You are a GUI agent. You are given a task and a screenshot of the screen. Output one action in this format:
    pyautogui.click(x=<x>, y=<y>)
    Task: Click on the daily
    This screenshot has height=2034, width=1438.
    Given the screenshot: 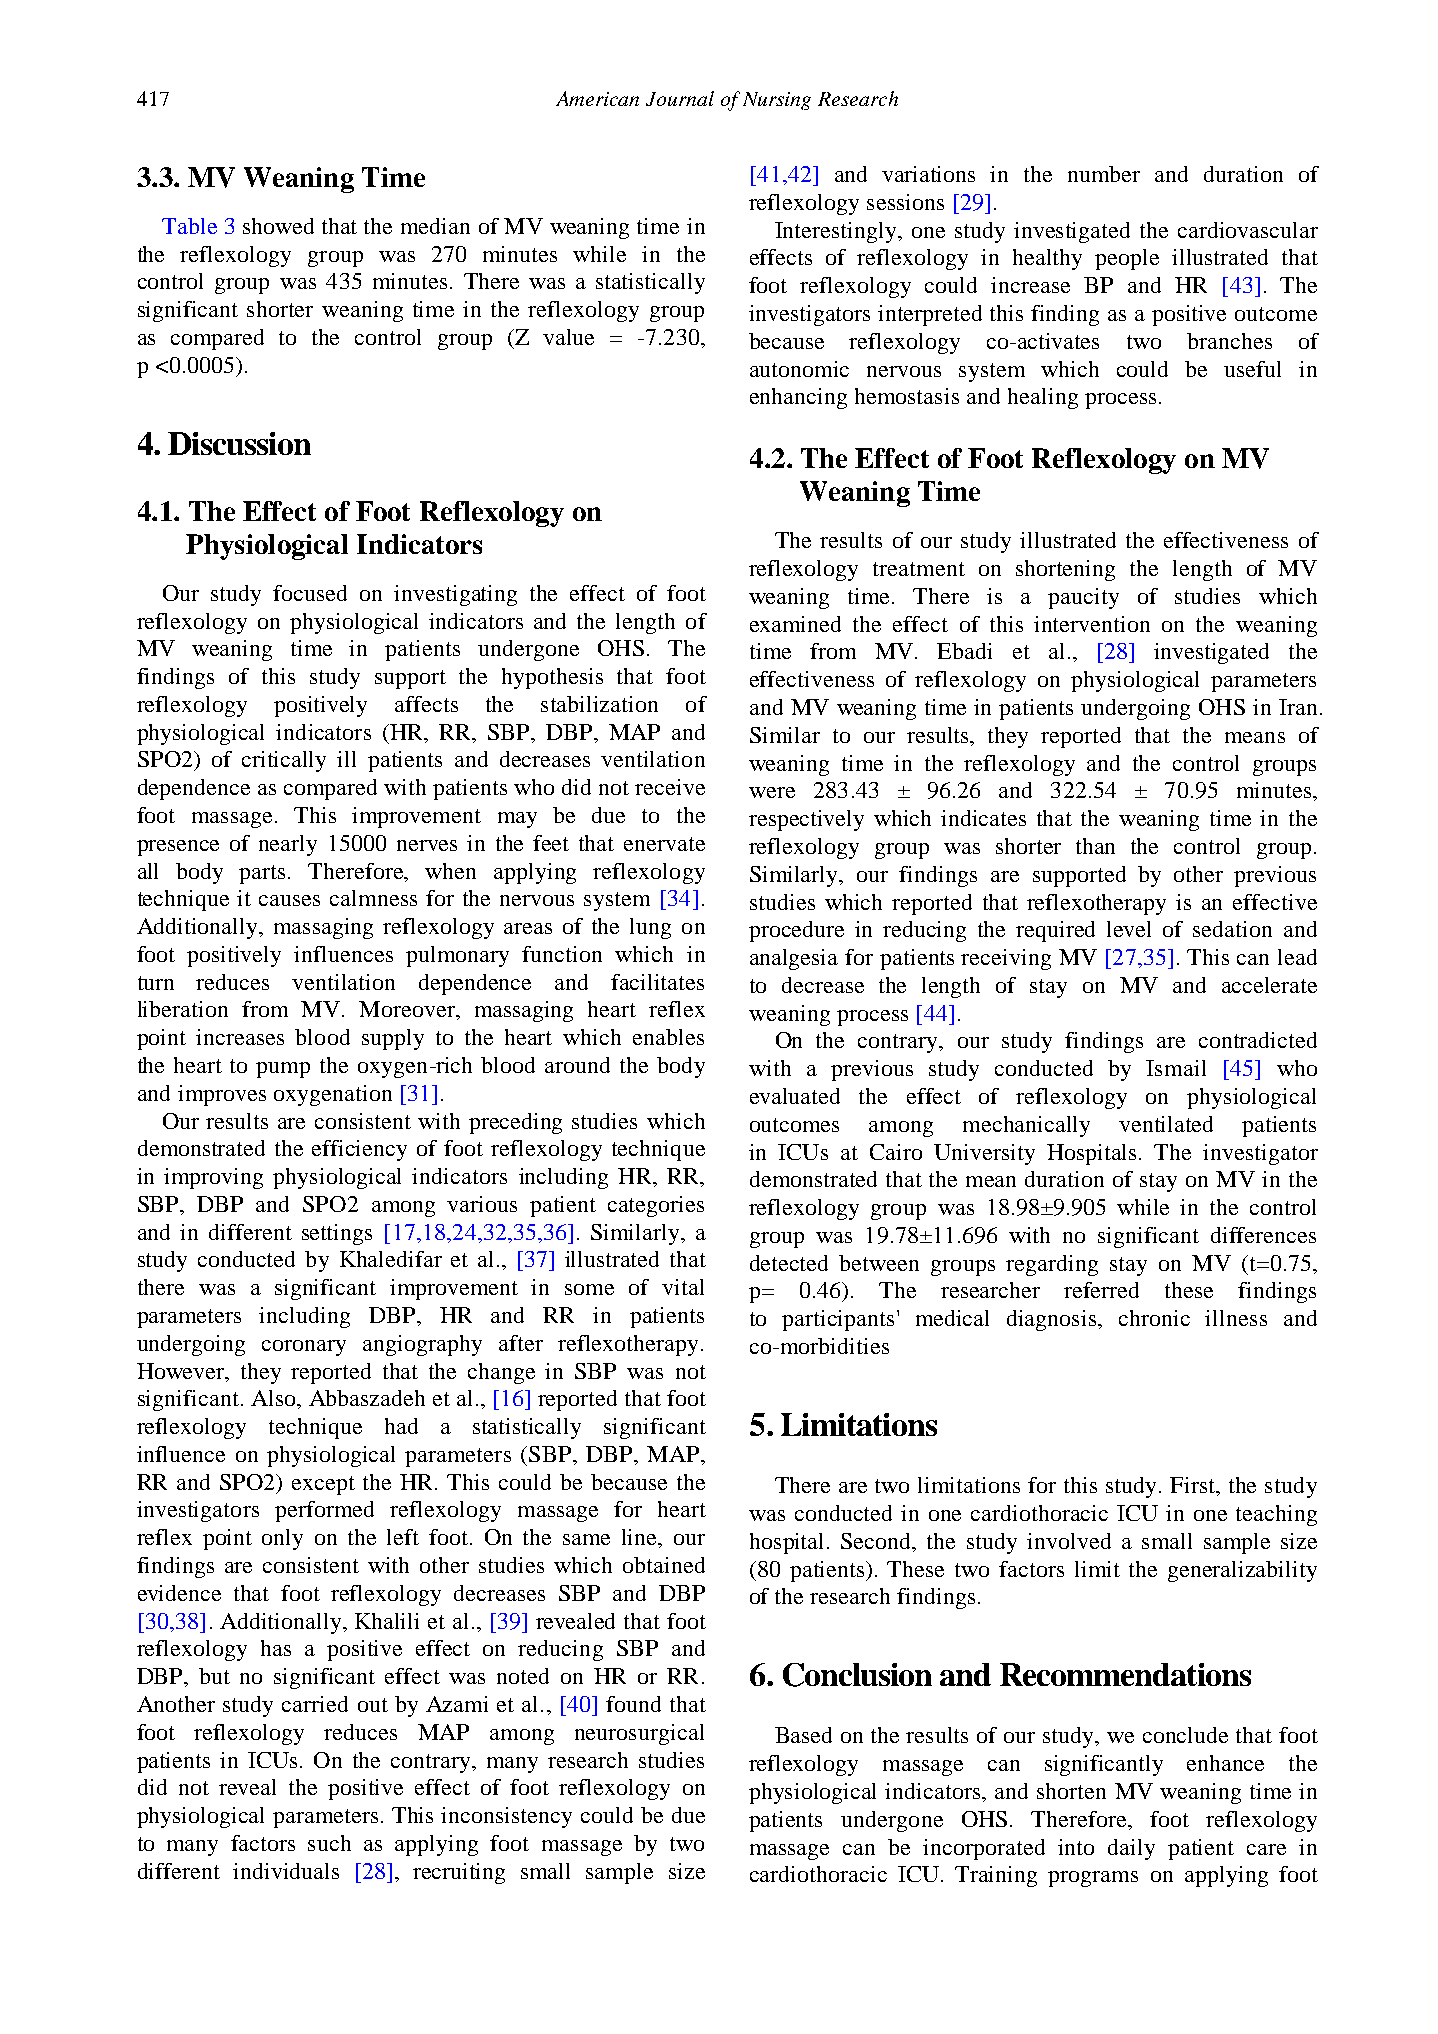 What is the action you would take?
    pyautogui.click(x=1131, y=1849)
